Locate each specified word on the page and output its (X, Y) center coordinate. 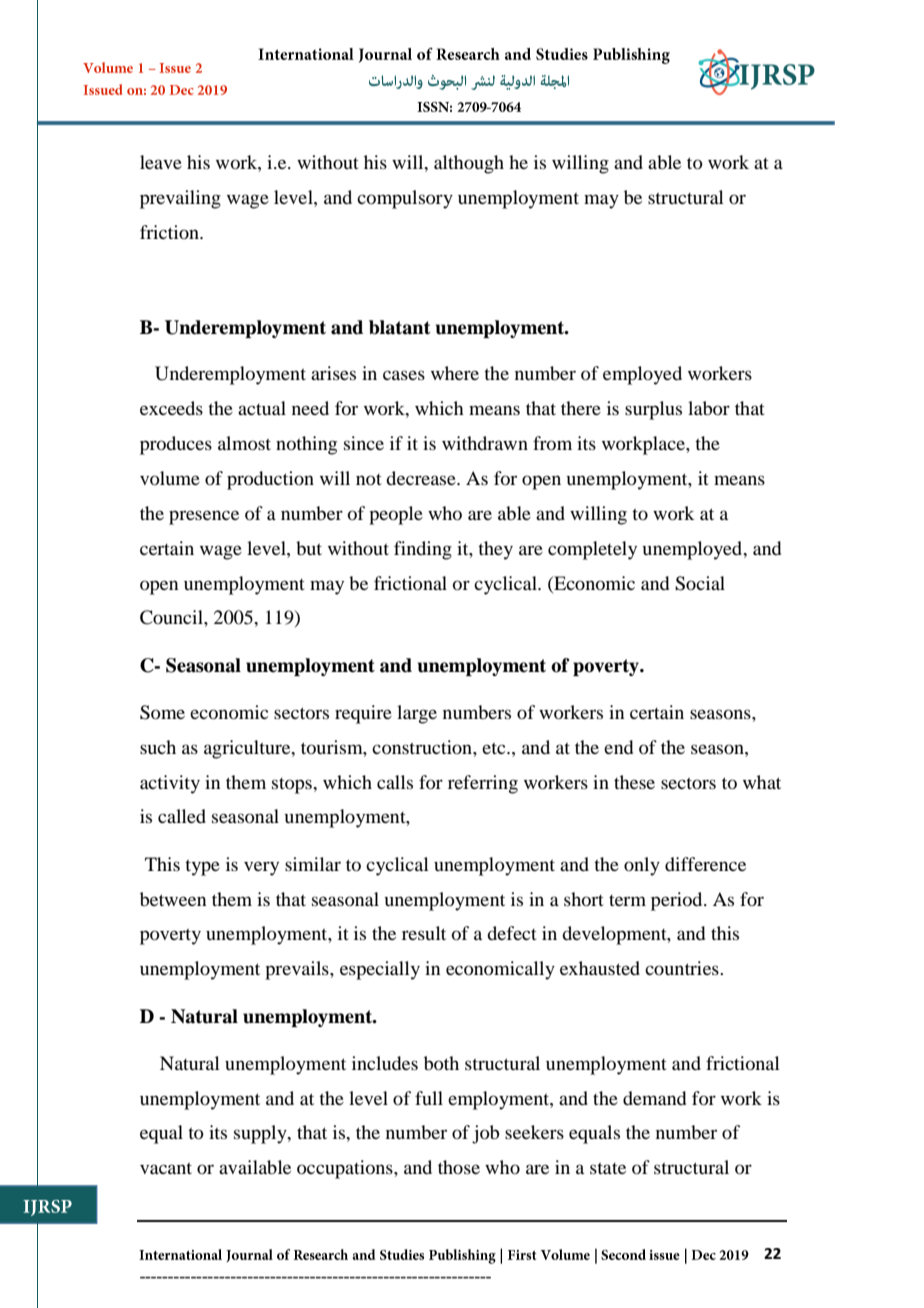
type (202, 868)
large (417, 714)
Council (172, 617)
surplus (653, 410)
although (469, 164)
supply (261, 1134)
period (678, 901)
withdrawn (485, 443)
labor (709, 408)
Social (700, 583)
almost (244, 443)
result (424, 933)
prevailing (180, 199)
